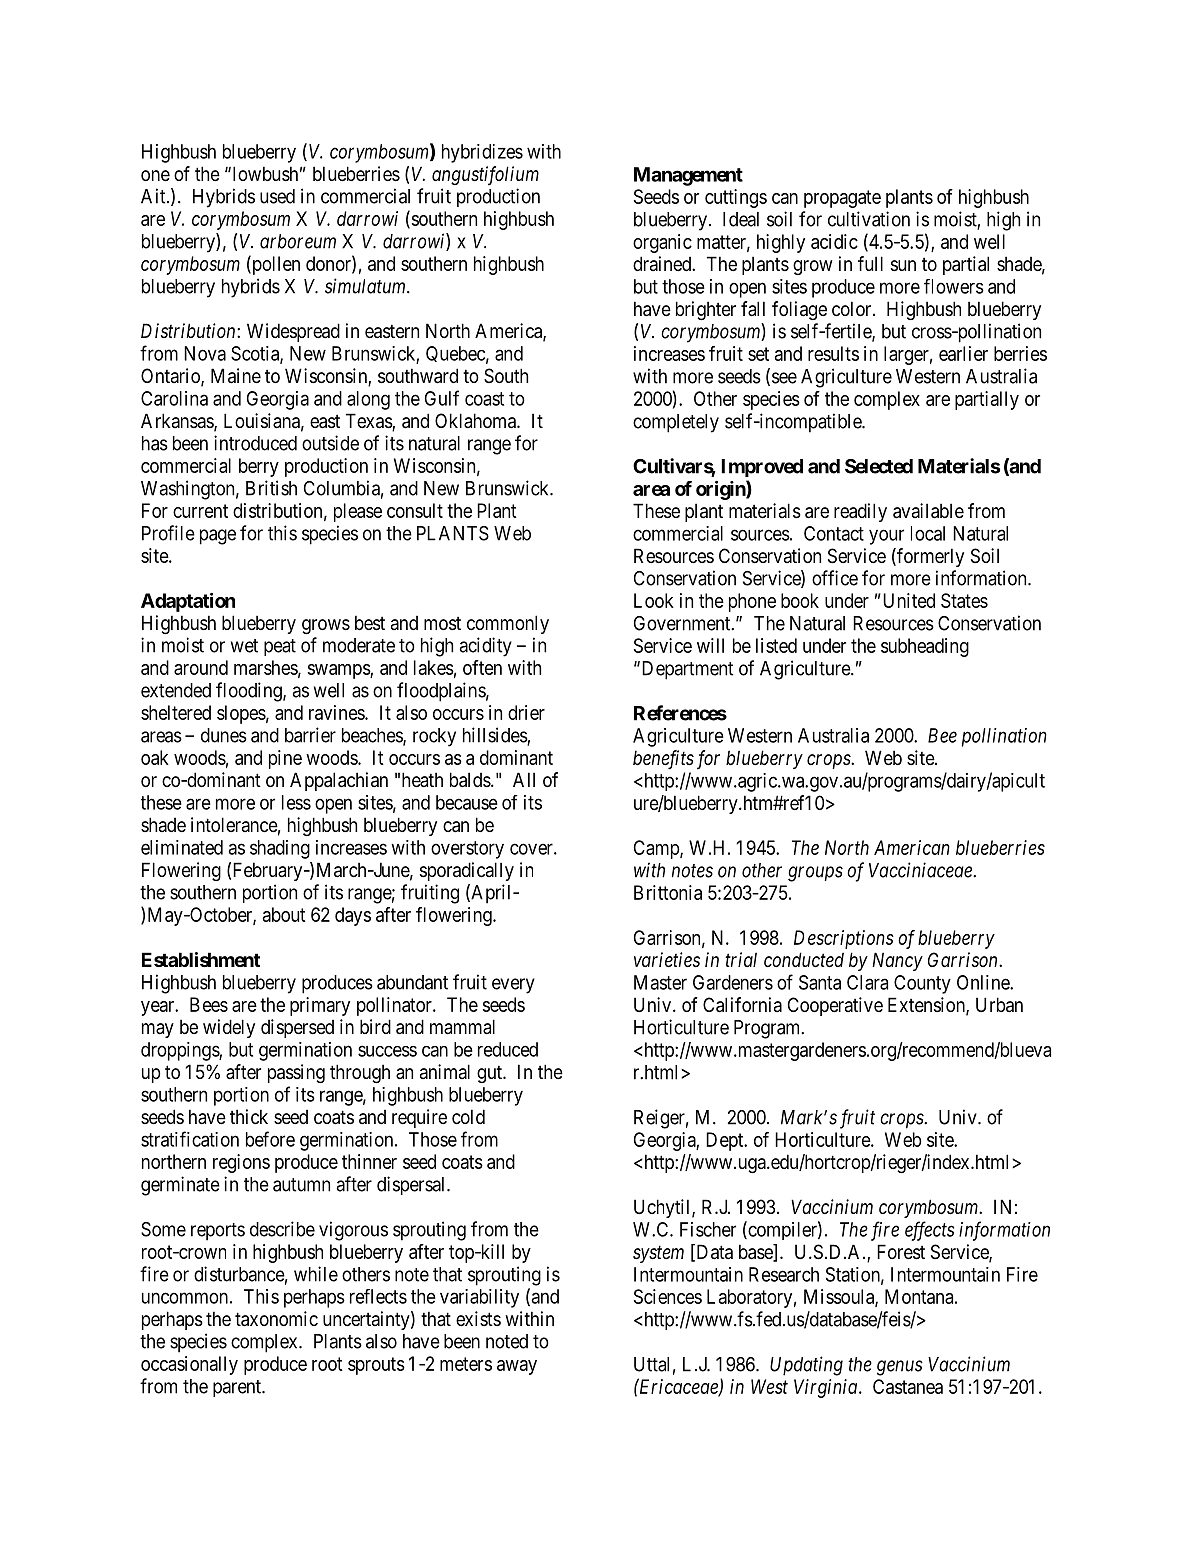 Image resolution: width=1195 pixels, height=1546 pixels. I want to click on Oklahoma, so click(476, 421).
